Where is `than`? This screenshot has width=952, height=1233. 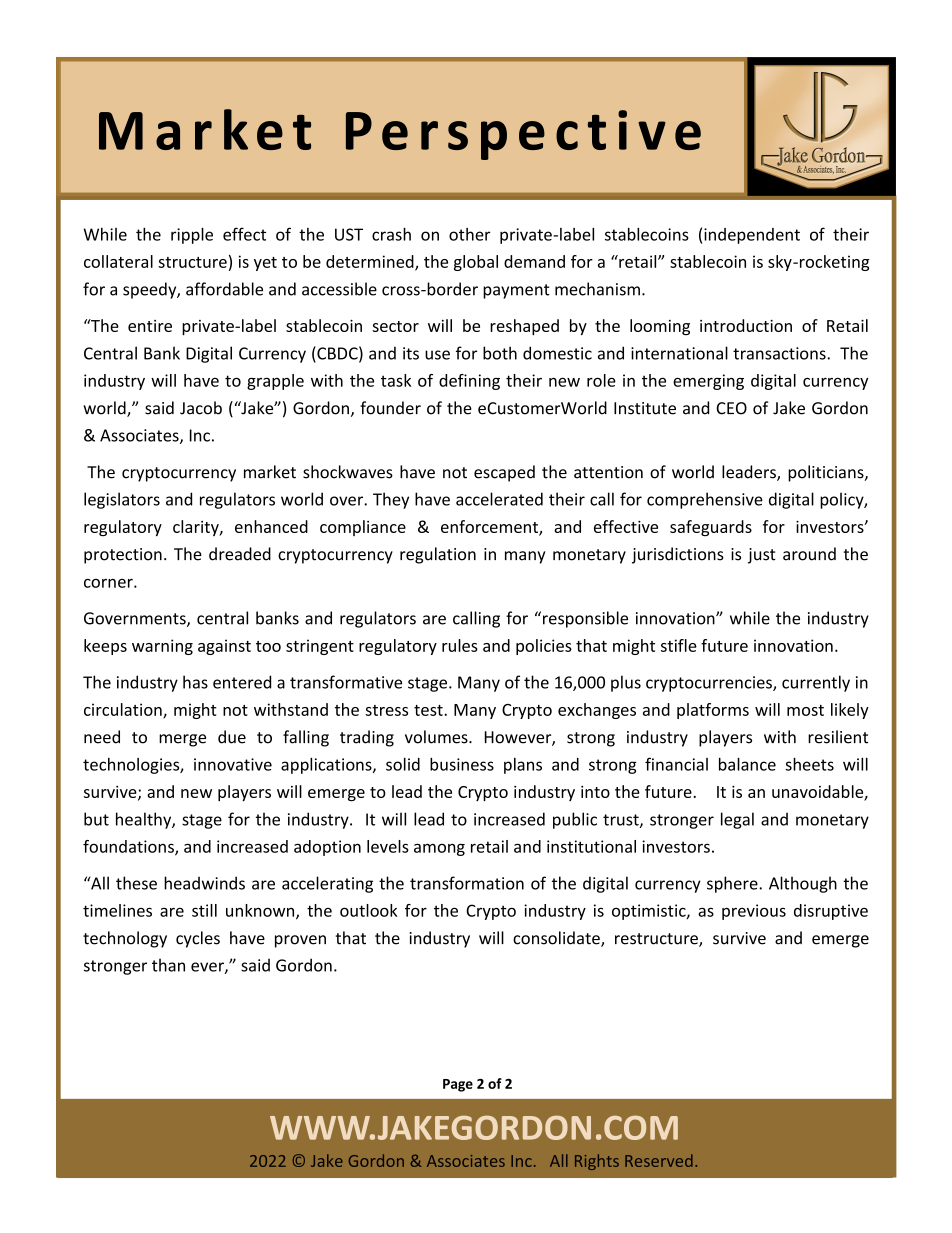 than is located at coordinates (168, 965).
